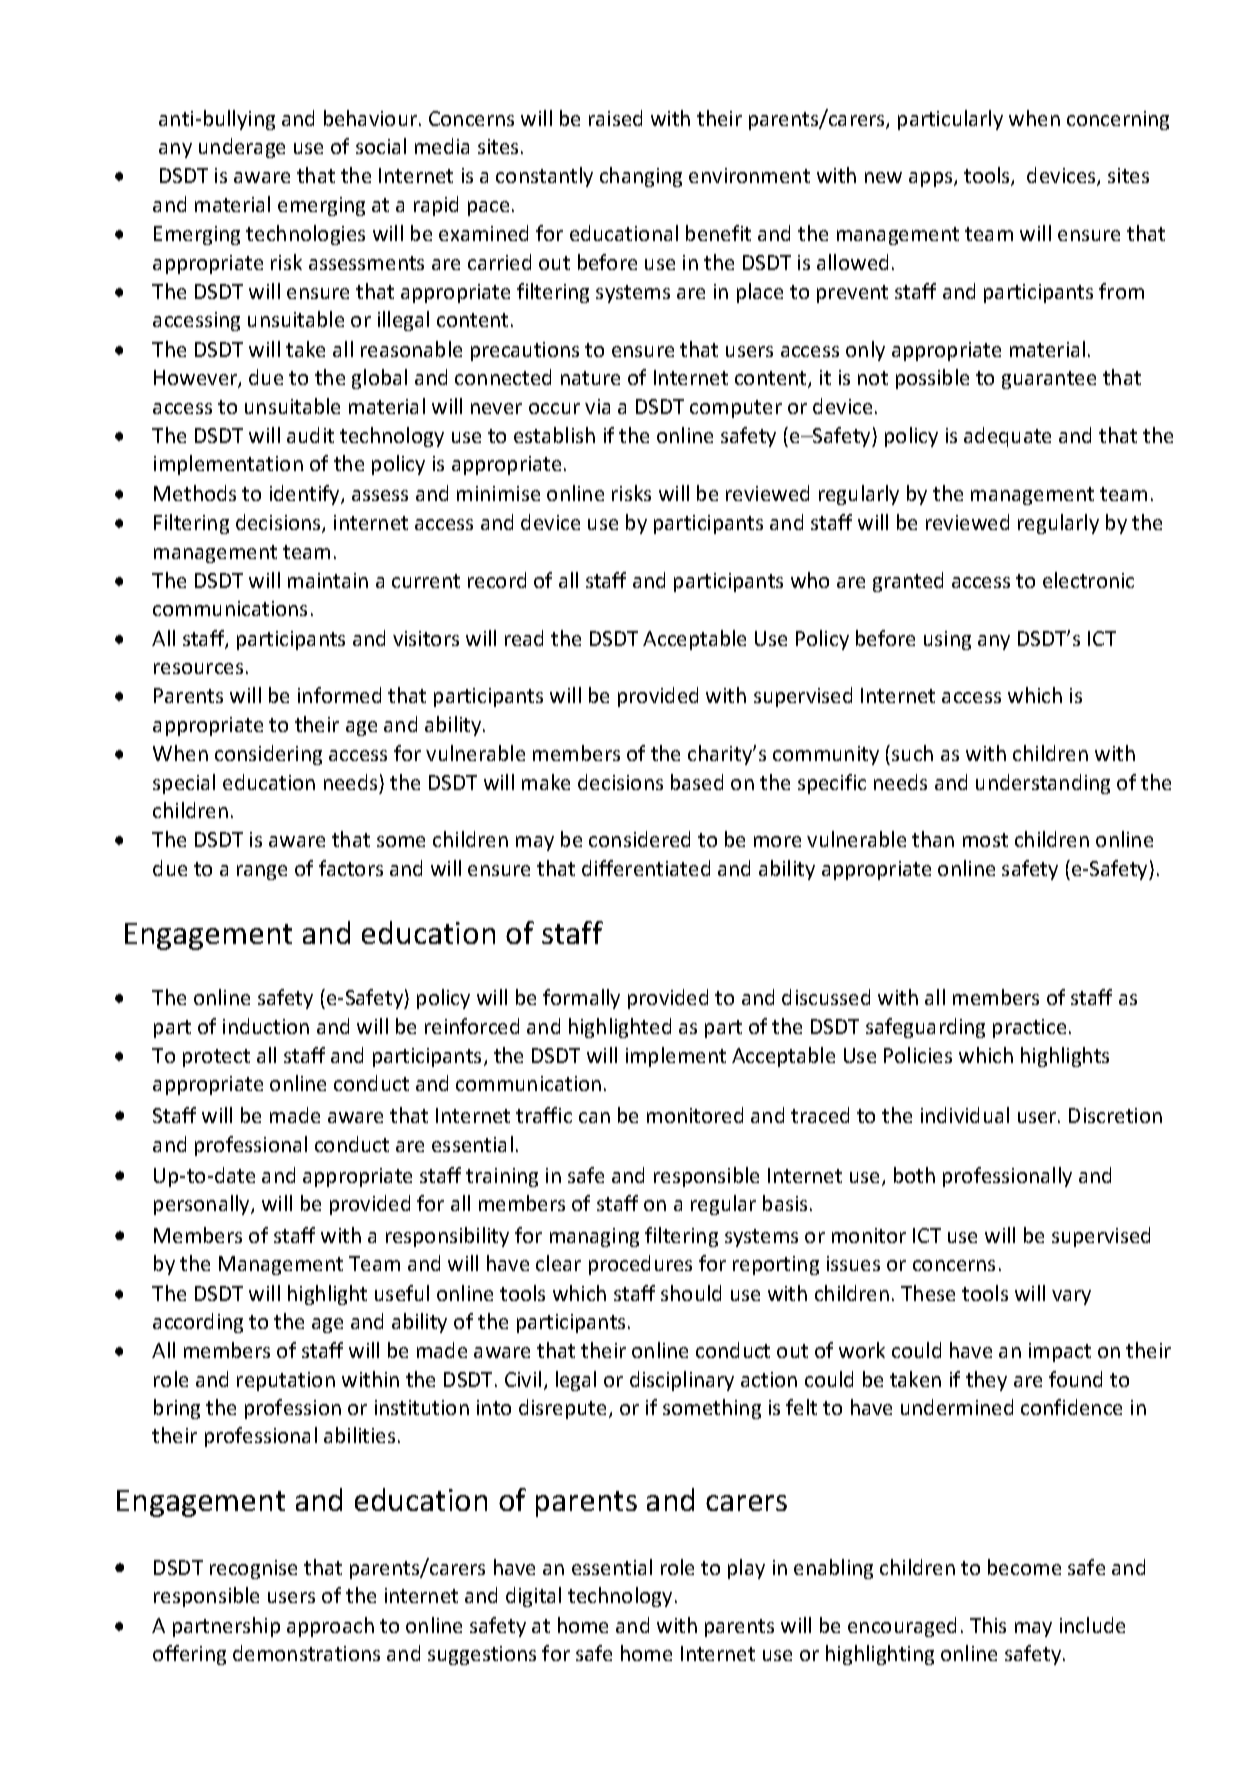 The image size is (1254, 1773). What do you see at coordinates (932, 179) in the document?
I see `apps` at bounding box center [932, 179].
